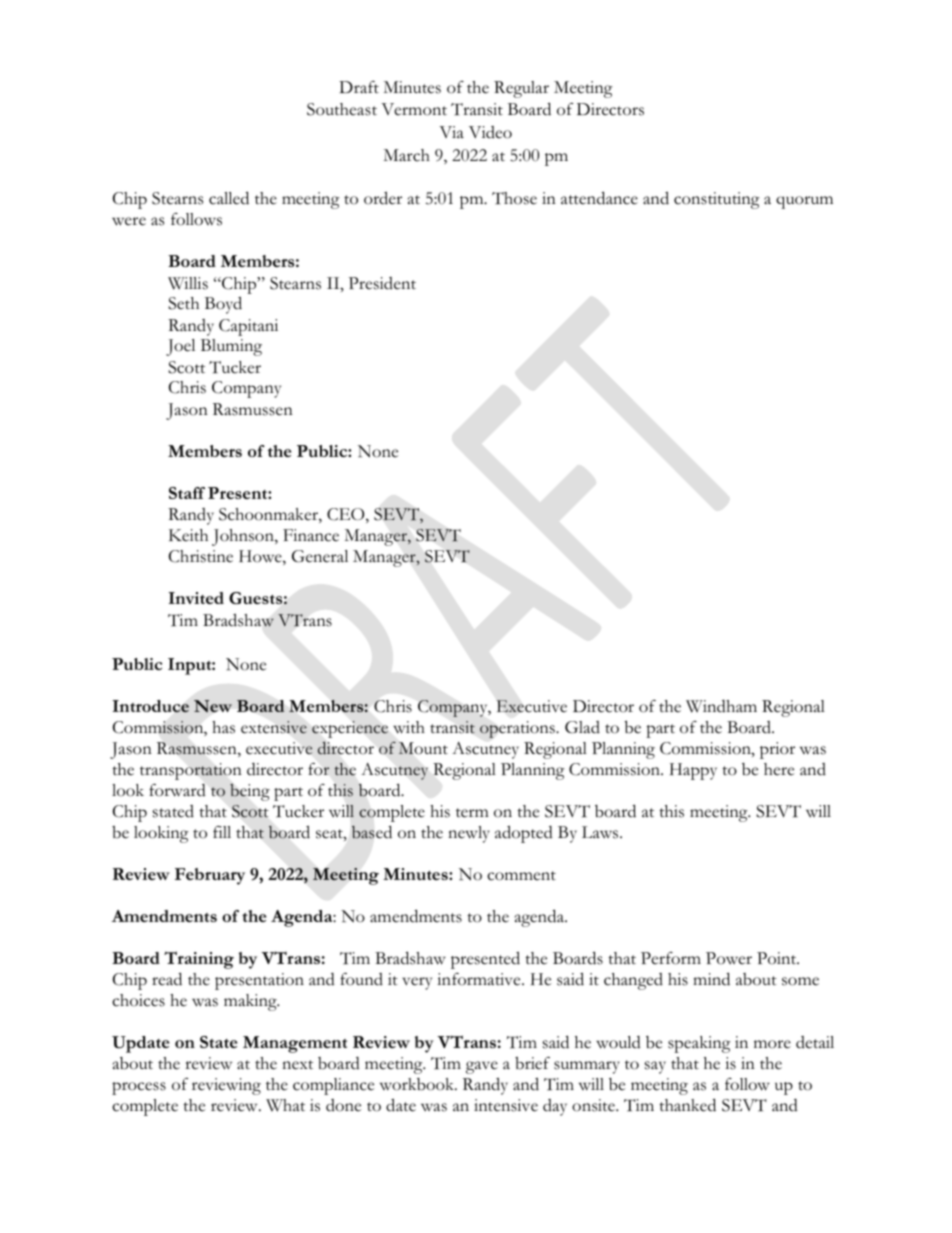 This screenshot has width=952, height=1233. I want to click on gave, so click(482, 1067).
